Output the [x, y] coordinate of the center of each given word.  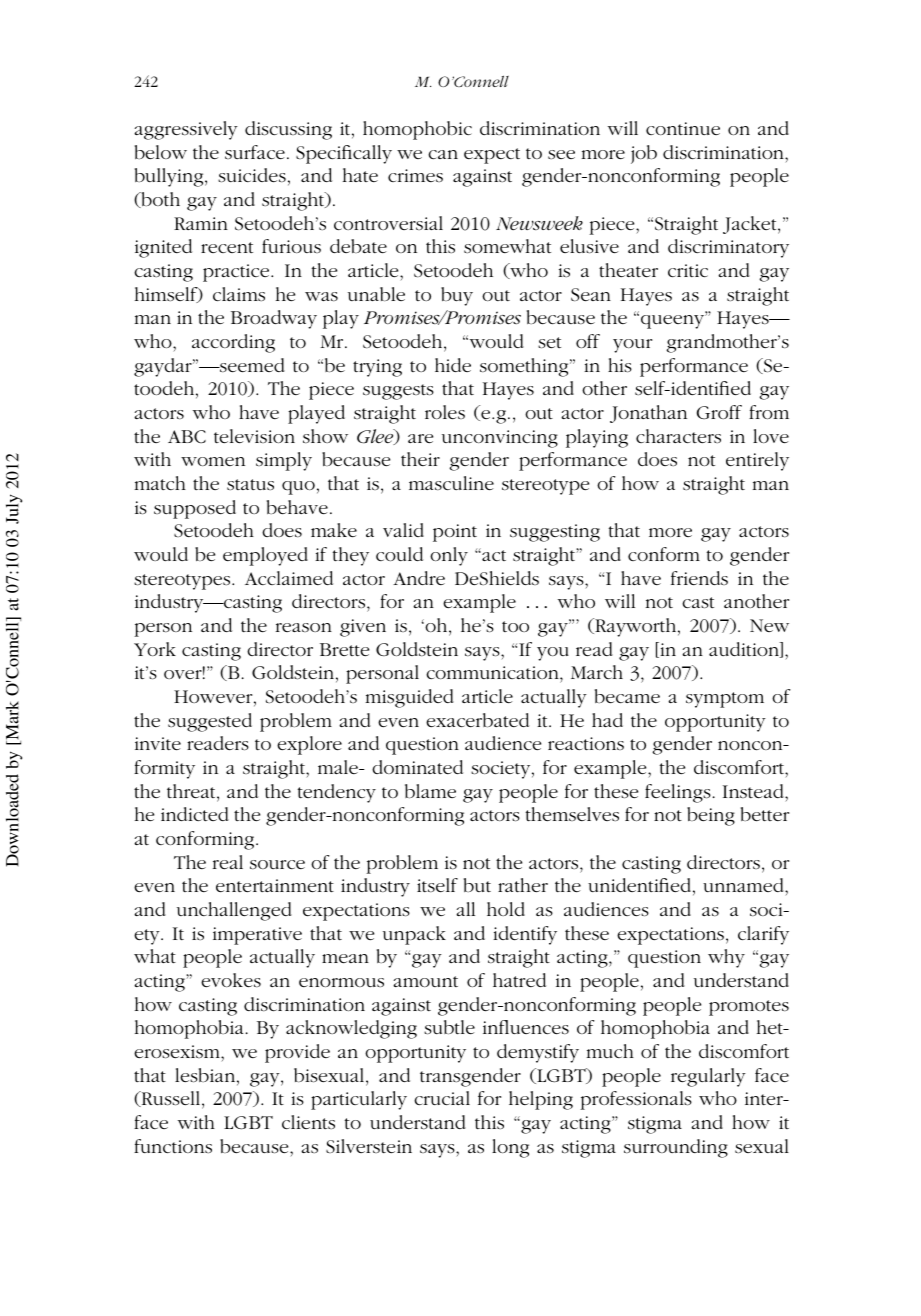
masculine [451, 483]
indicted [195, 814]
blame [430, 791]
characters [678, 436]
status [250, 485]
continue [683, 128]
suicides [252, 175]
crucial [442, 1098]
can [443, 154]
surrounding [676, 1148]
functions [173, 1146]
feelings [678, 793]
